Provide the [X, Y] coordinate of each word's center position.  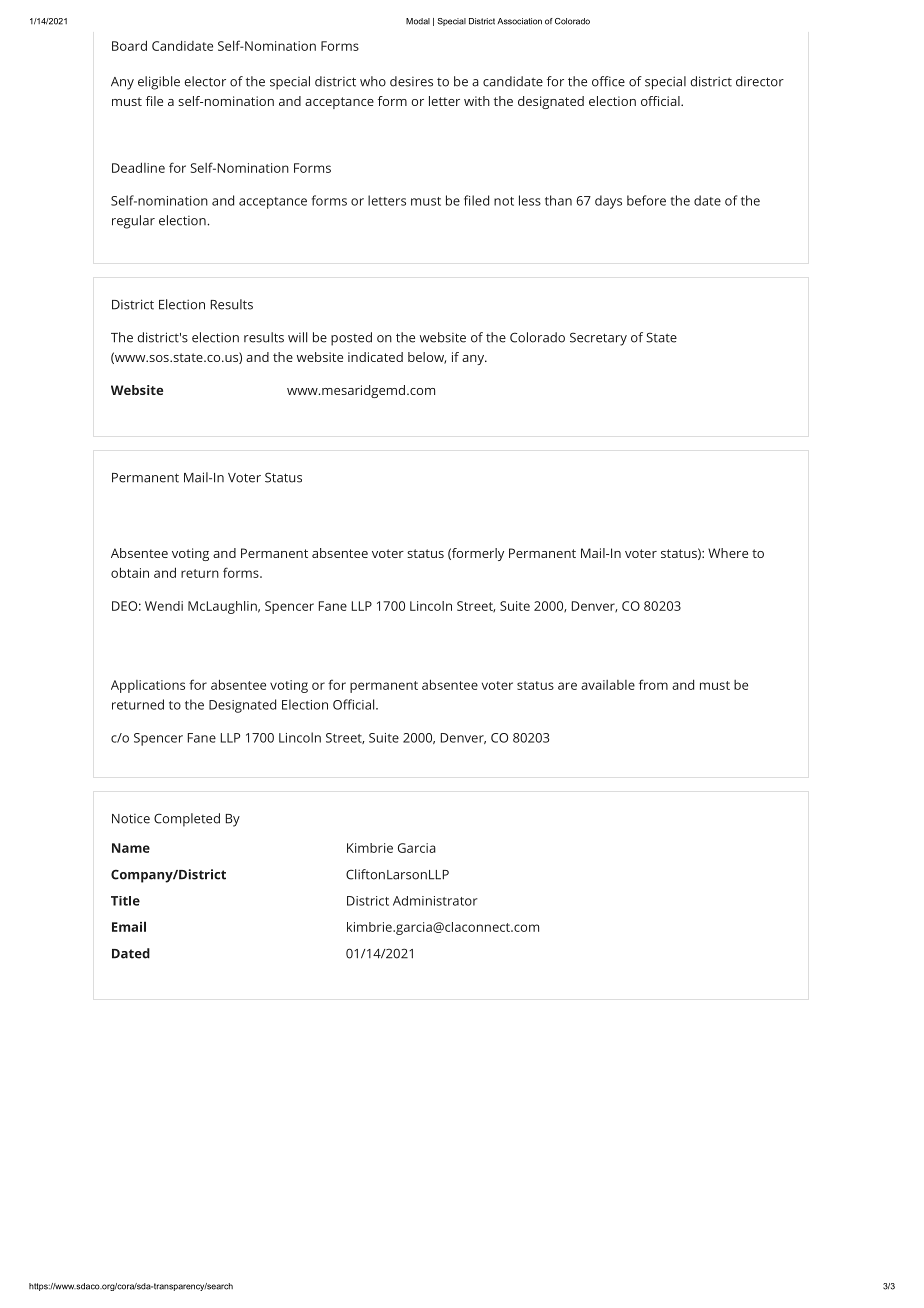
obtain [130, 572]
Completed [187, 820]
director [760, 81]
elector [205, 81]
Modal [418, 21]
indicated [375, 357]
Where [728, 553]
